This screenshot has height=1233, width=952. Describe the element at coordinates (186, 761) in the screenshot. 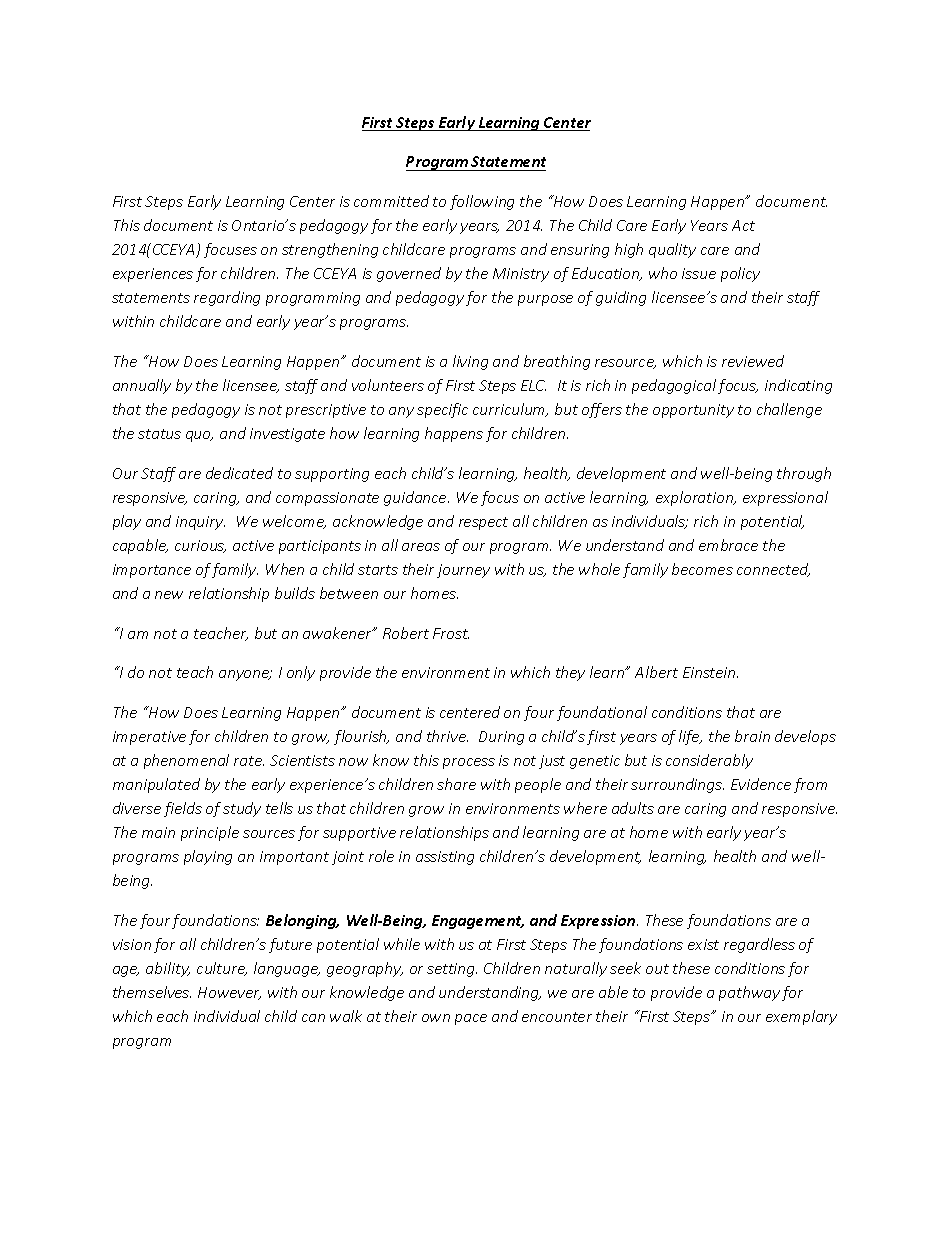

I see `phenomenal` at that location.
